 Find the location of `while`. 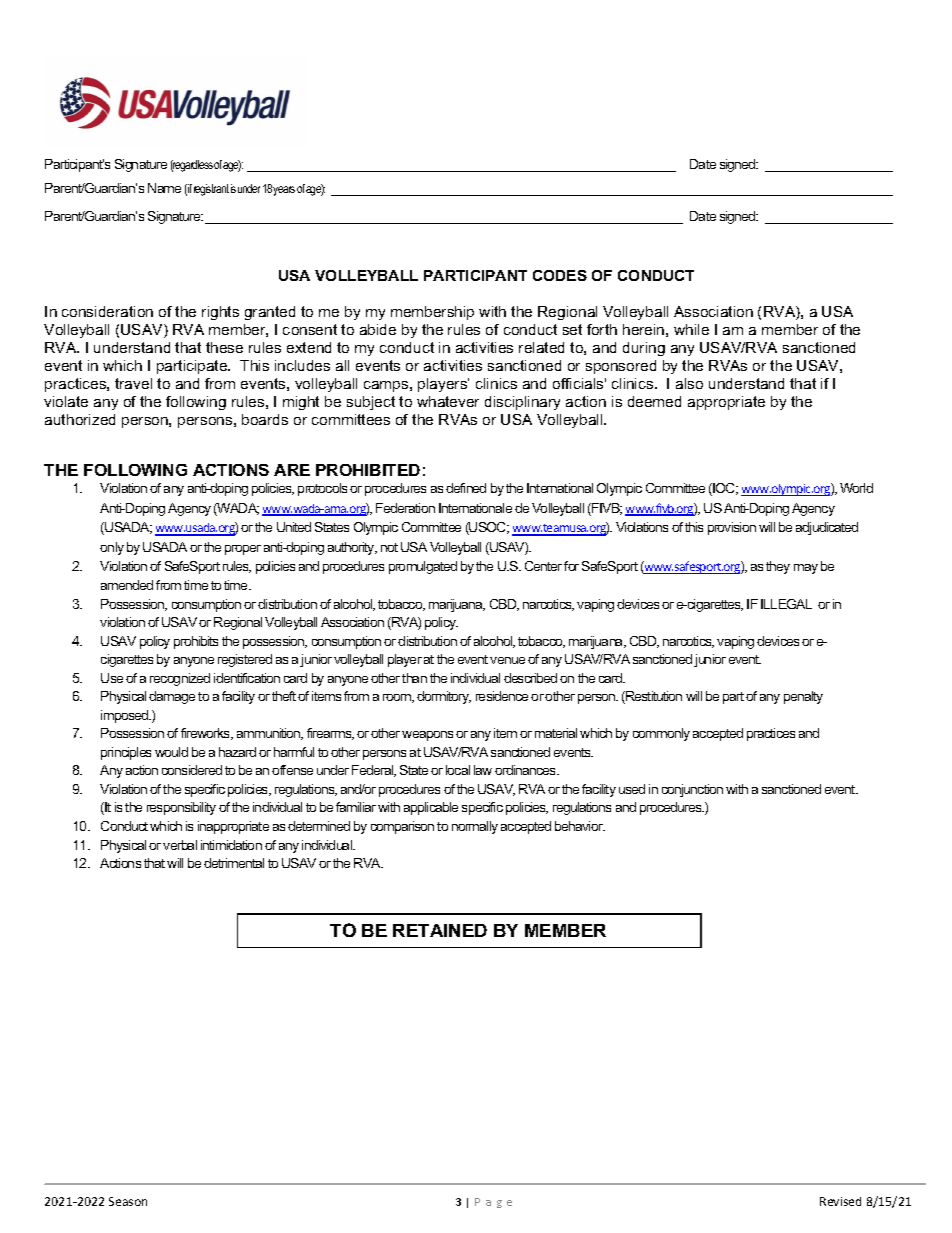

while is located at coordinates (691, 329).
